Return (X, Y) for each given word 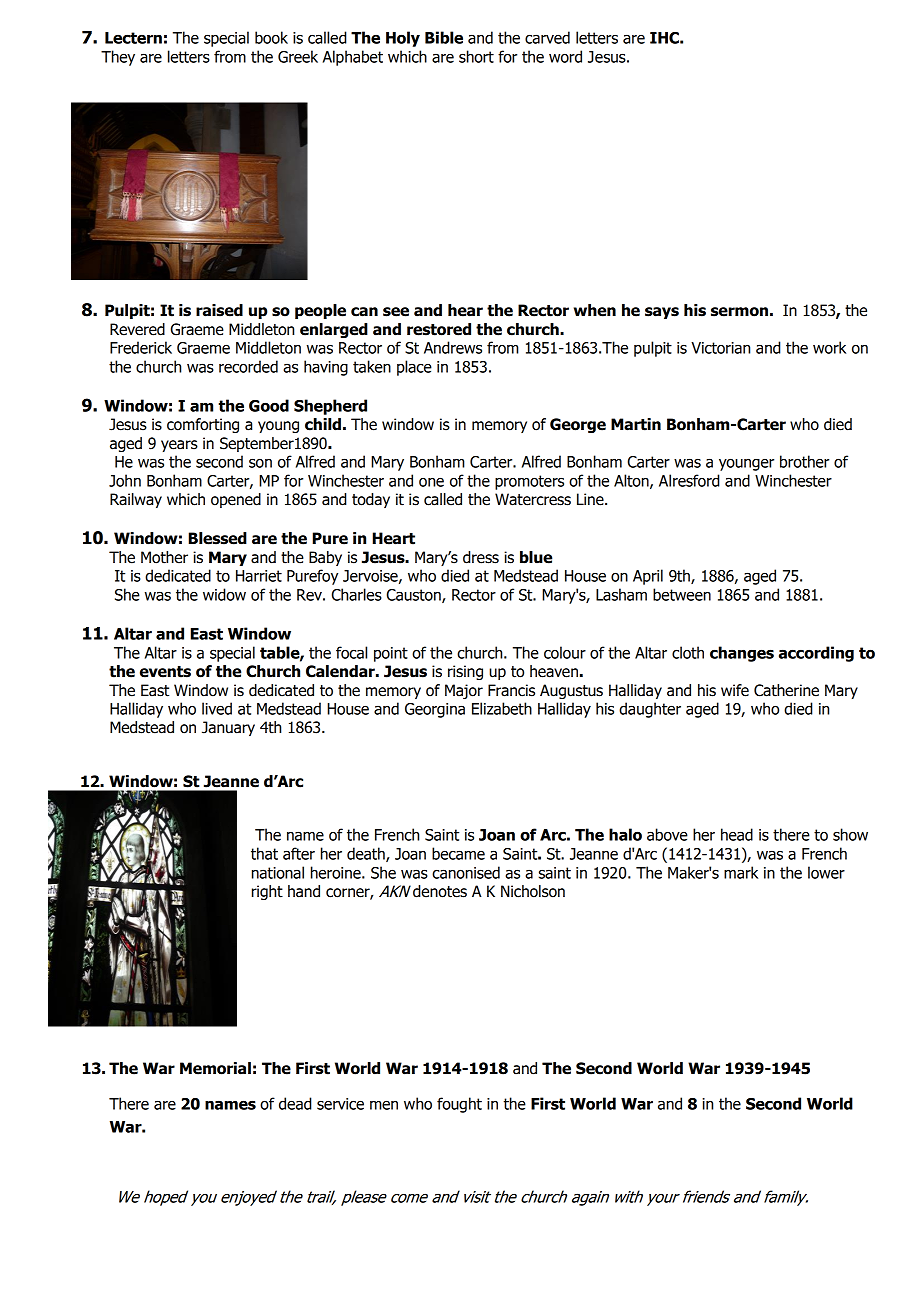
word (565, 56)
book (271, 37)
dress (481, 557)
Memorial (215, 1068)
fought (459, 1105)
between (682, 594)
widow (224, 594)
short (476, 56)
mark (741, 872)
